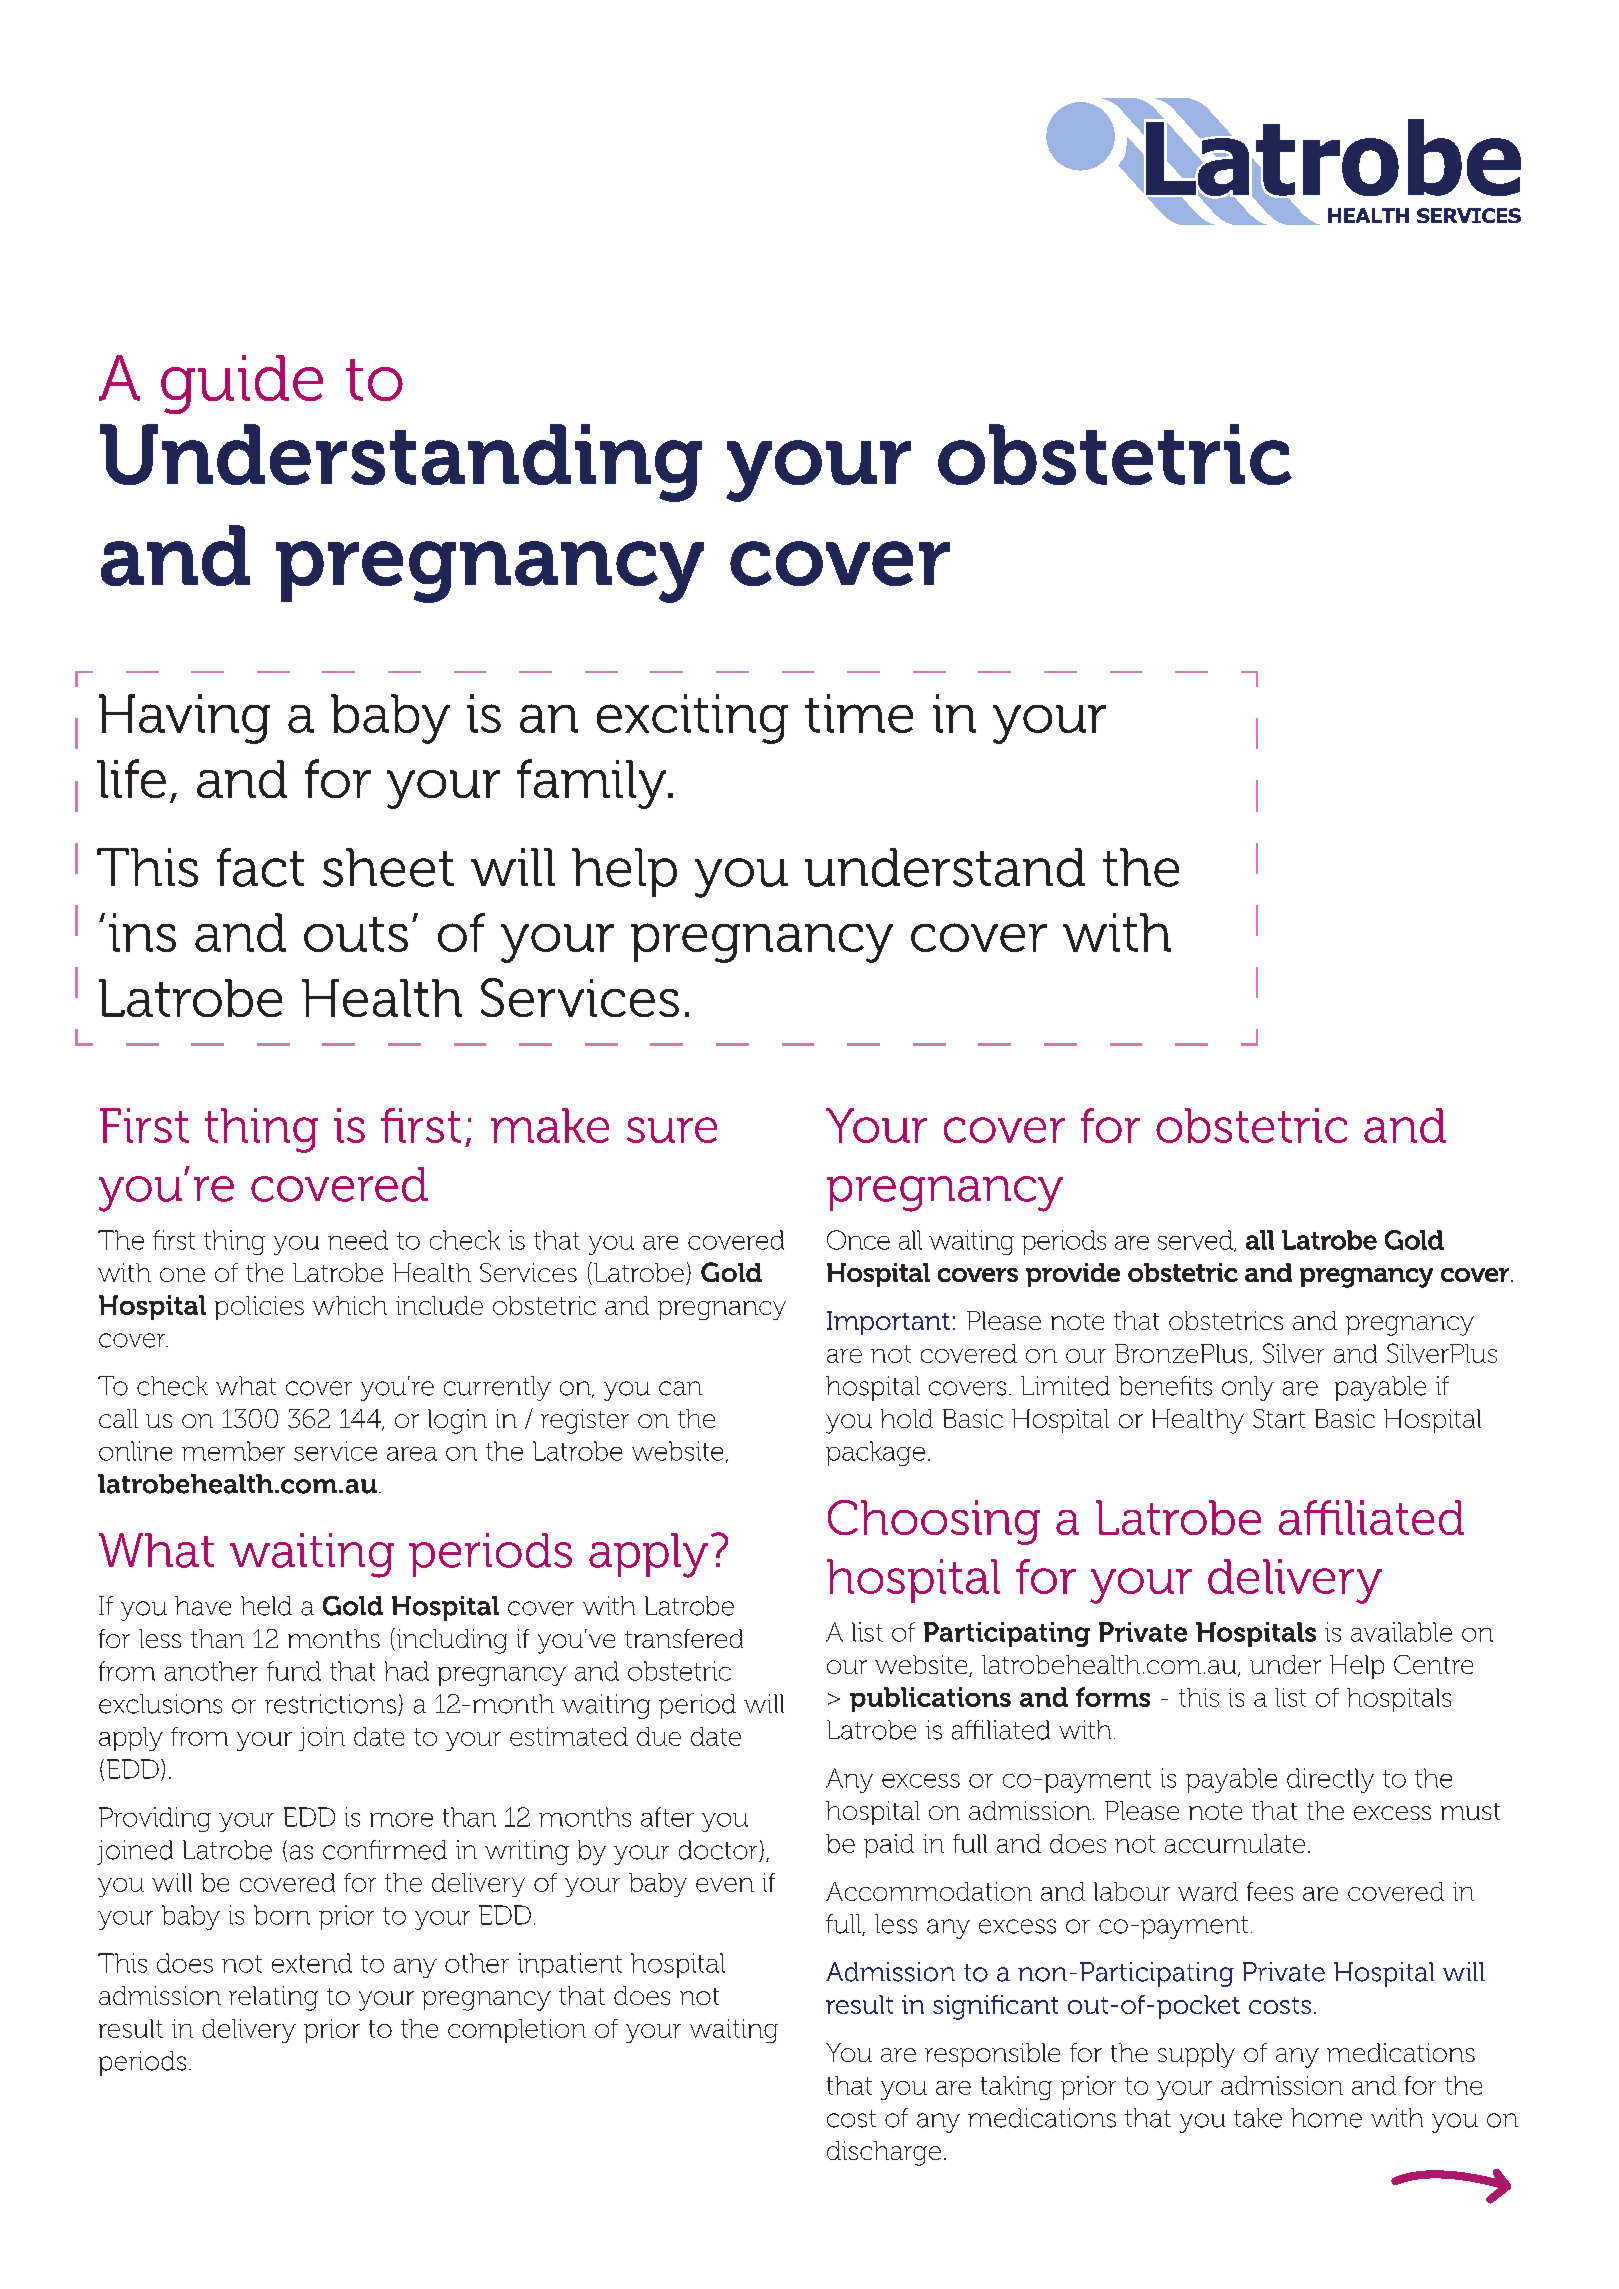  What do you see at coordinates (1401, 1632) in the screenshot?
I see `available` at bounding box center [1401, 1632].
